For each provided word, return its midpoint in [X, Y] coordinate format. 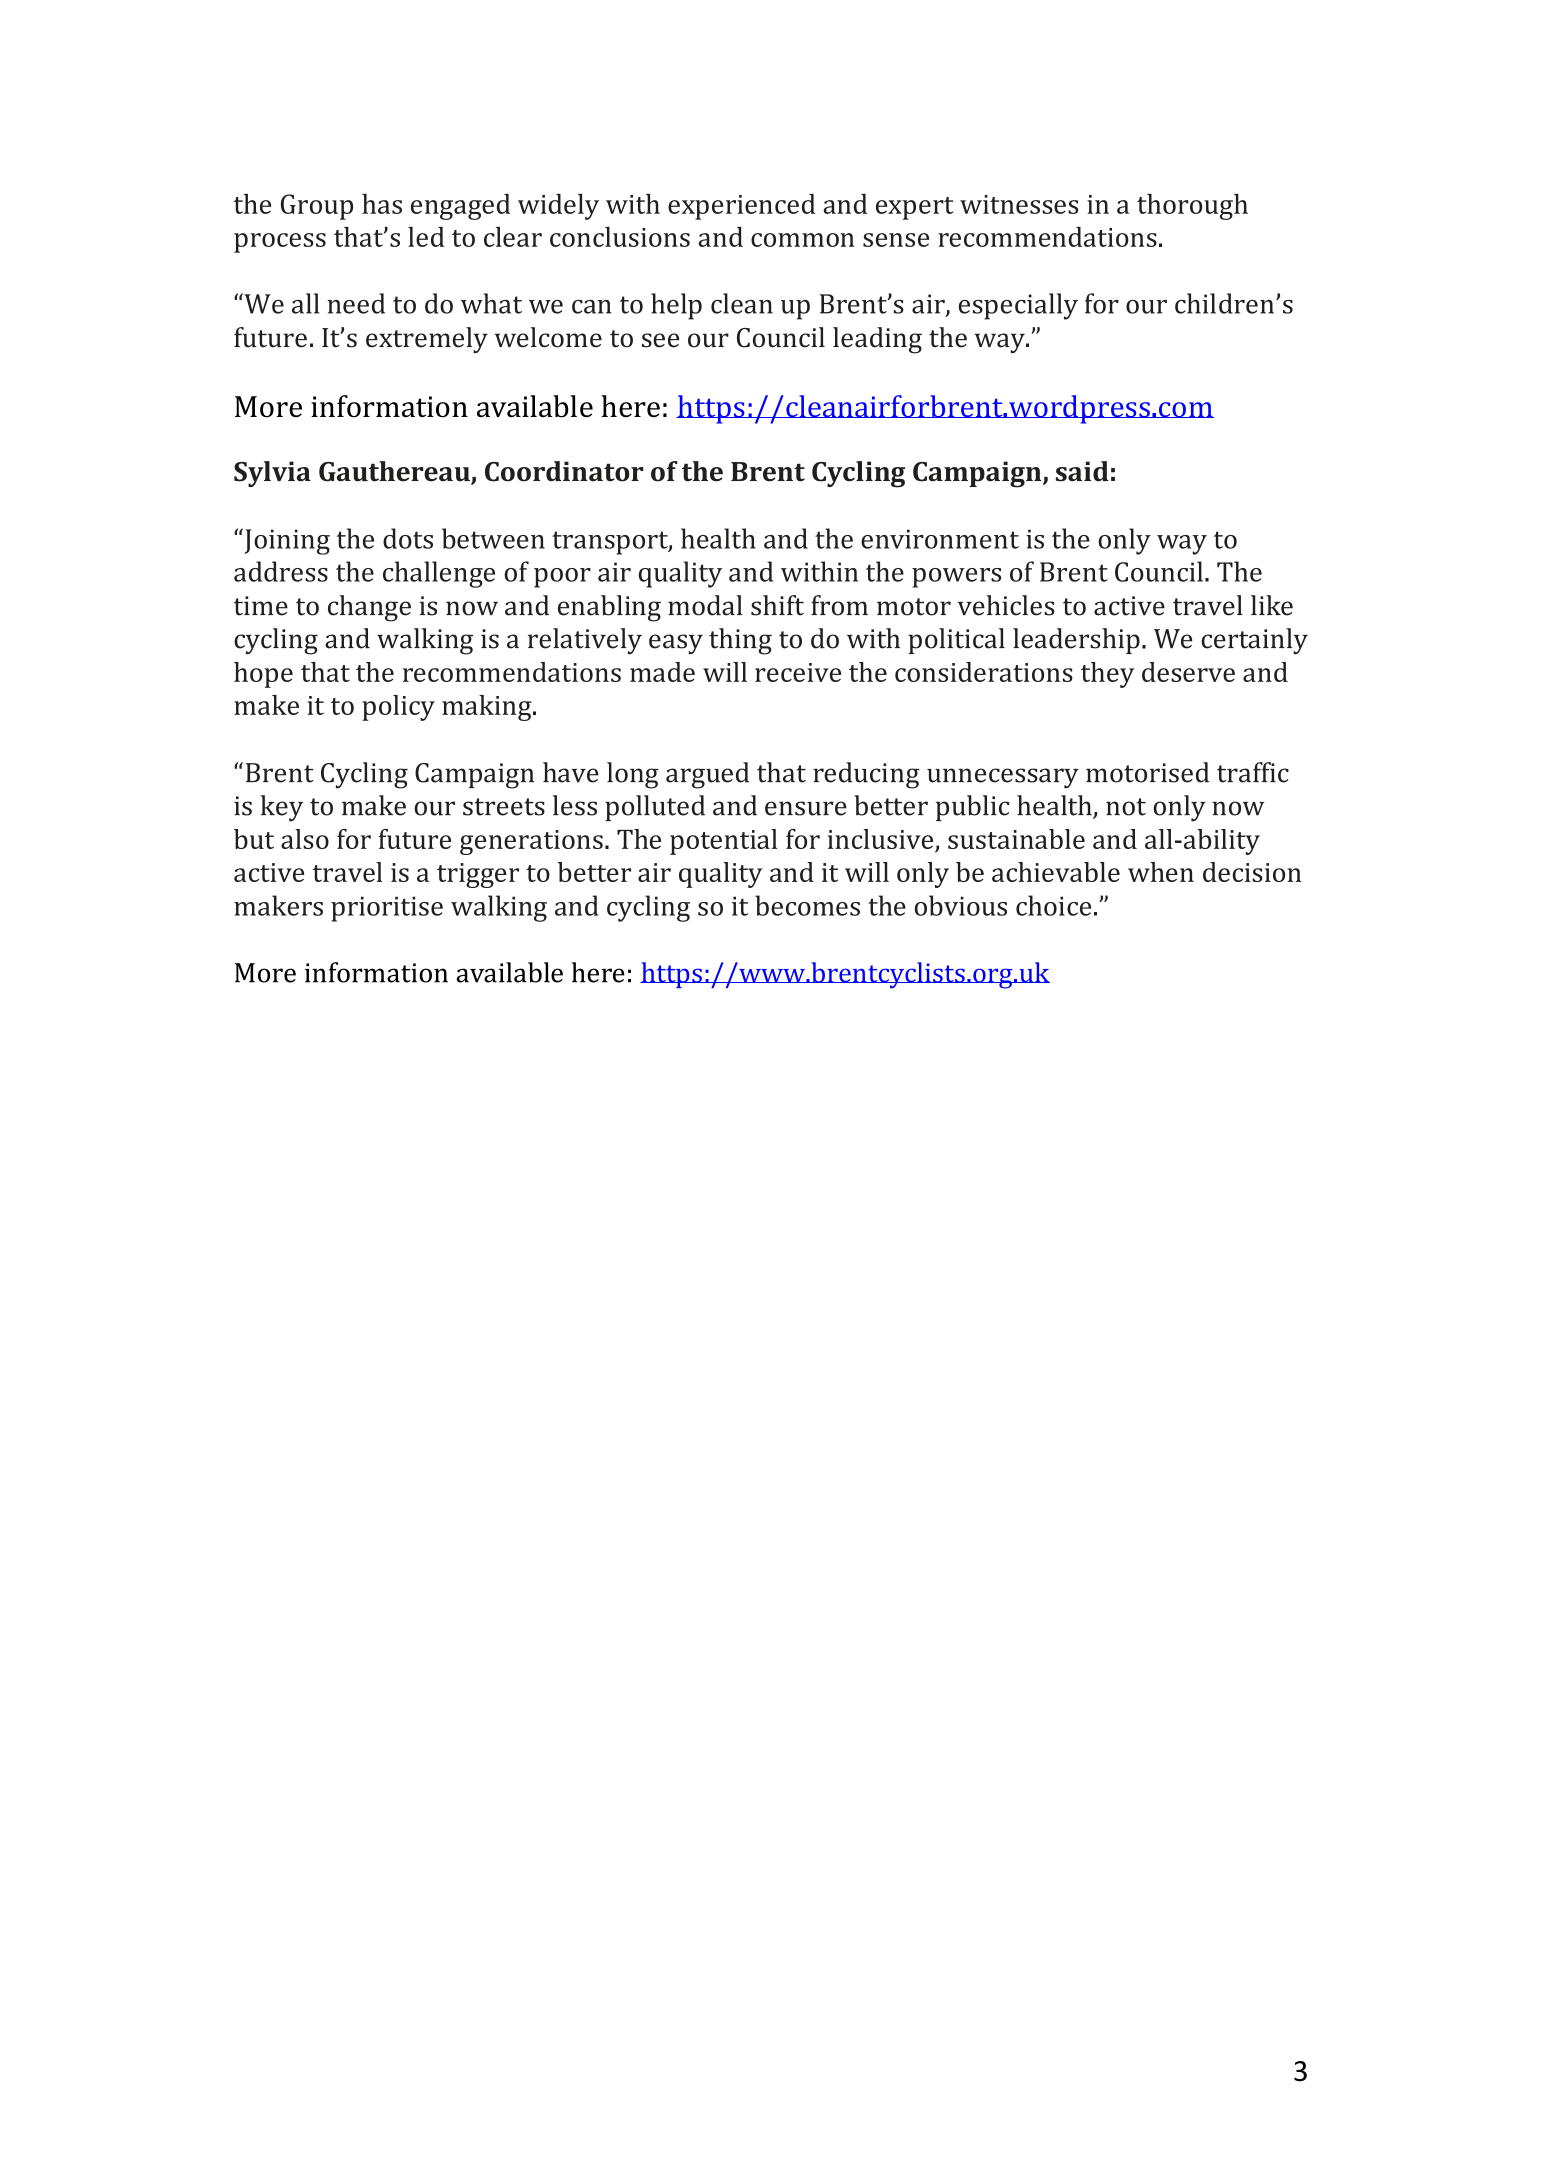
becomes [807, 905]
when [1161, 872]
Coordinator [564, 471]
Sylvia [272, 474]
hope [263, 675]
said [1082, 471]
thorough [1192, 206]
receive [798, 672]
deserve [1188, 672]
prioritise [387, 909]
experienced [741, 206]
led [426, 237]
